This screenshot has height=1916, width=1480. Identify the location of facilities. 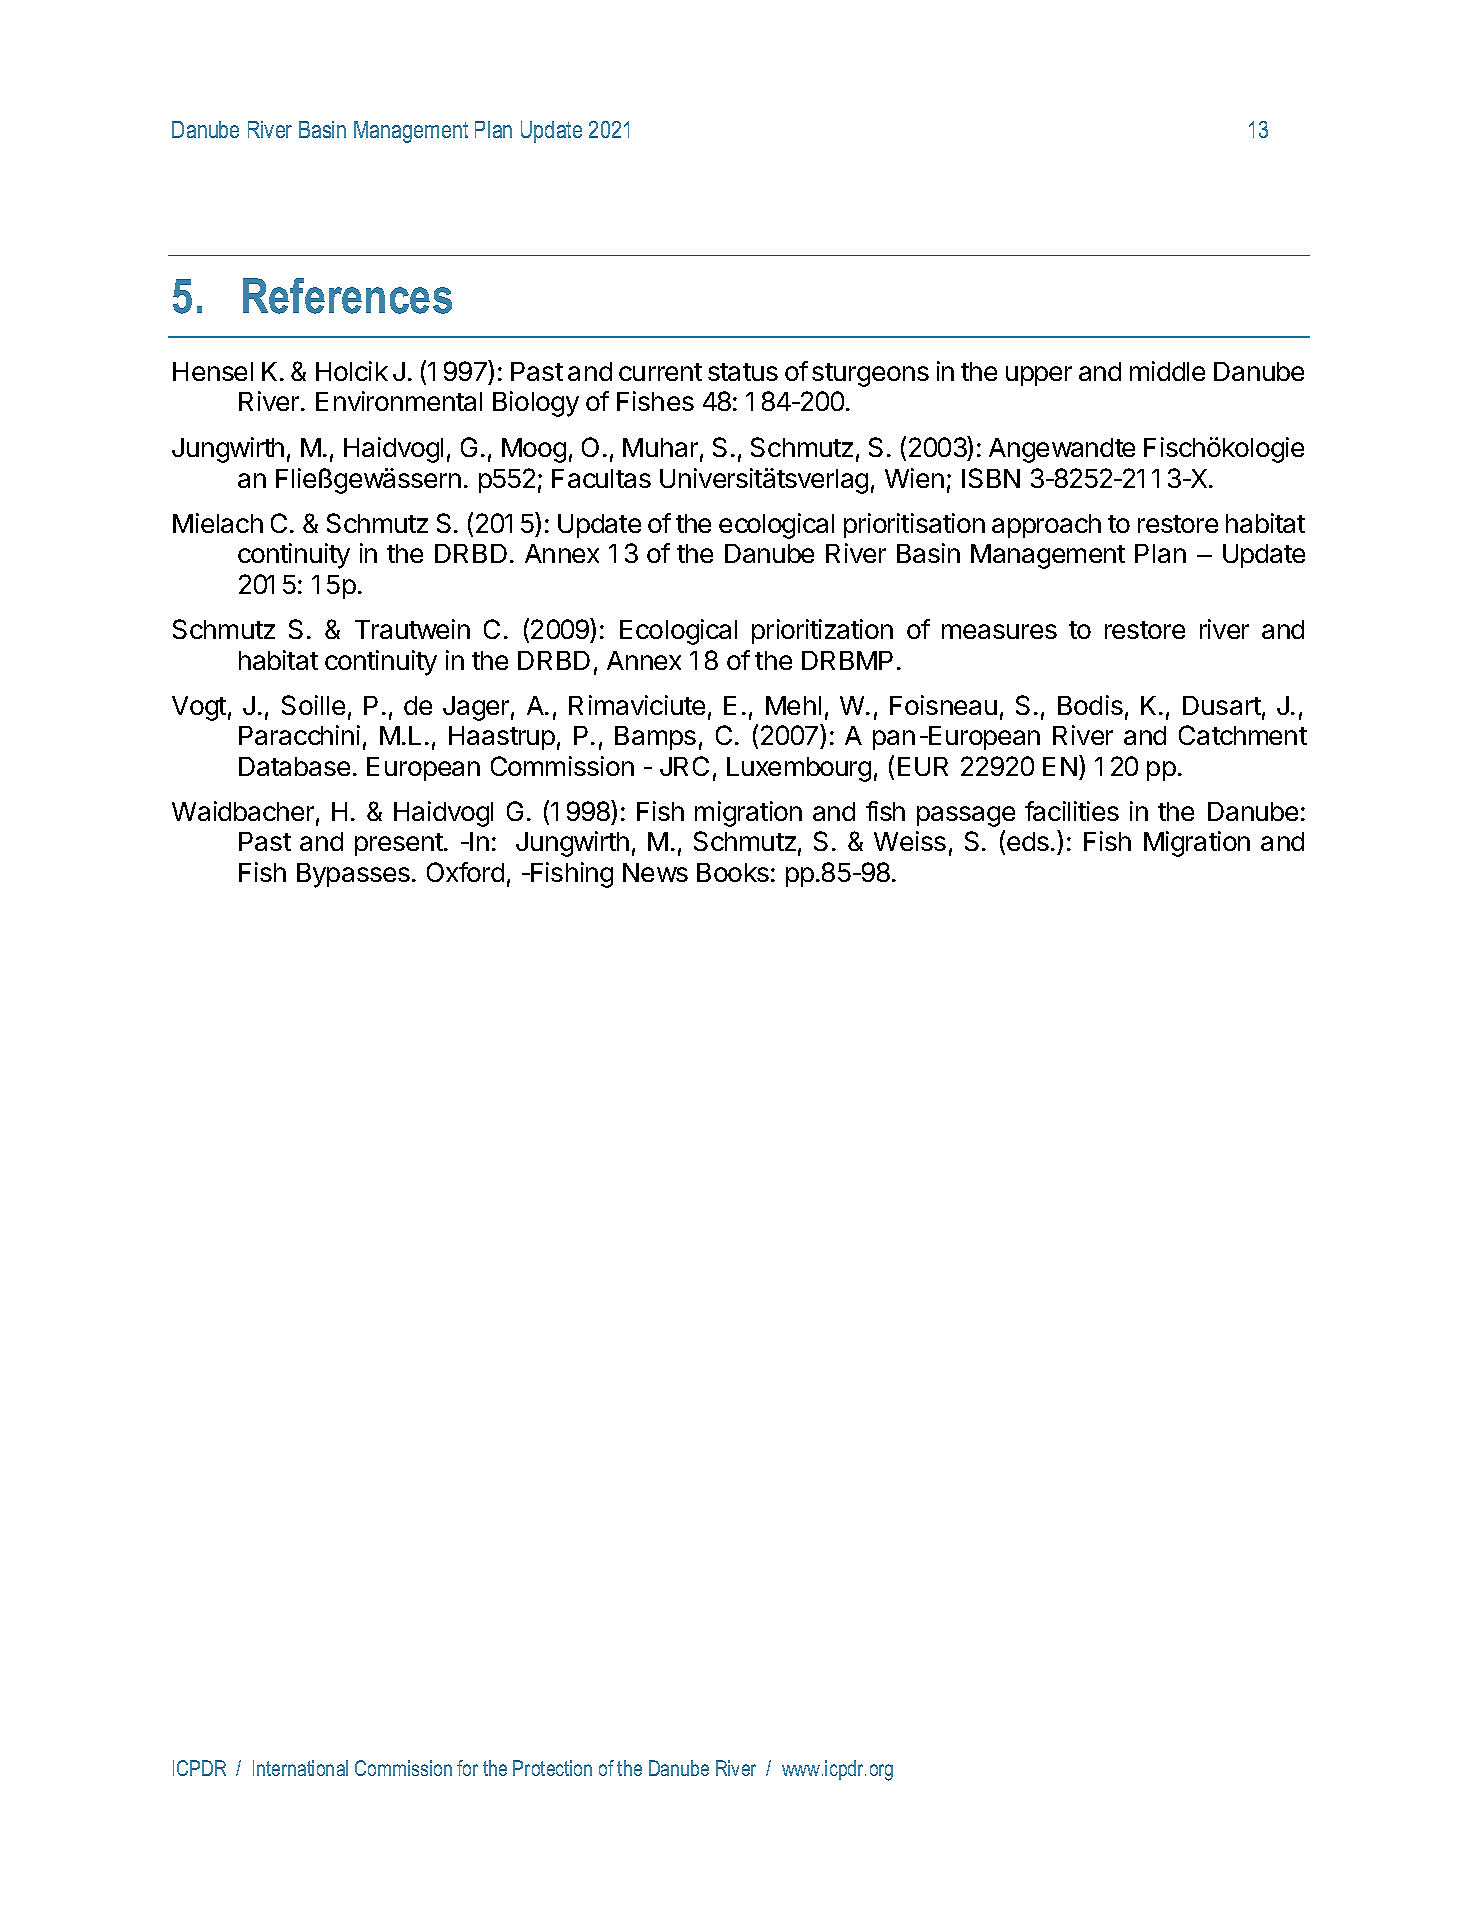
(1072, 811).
